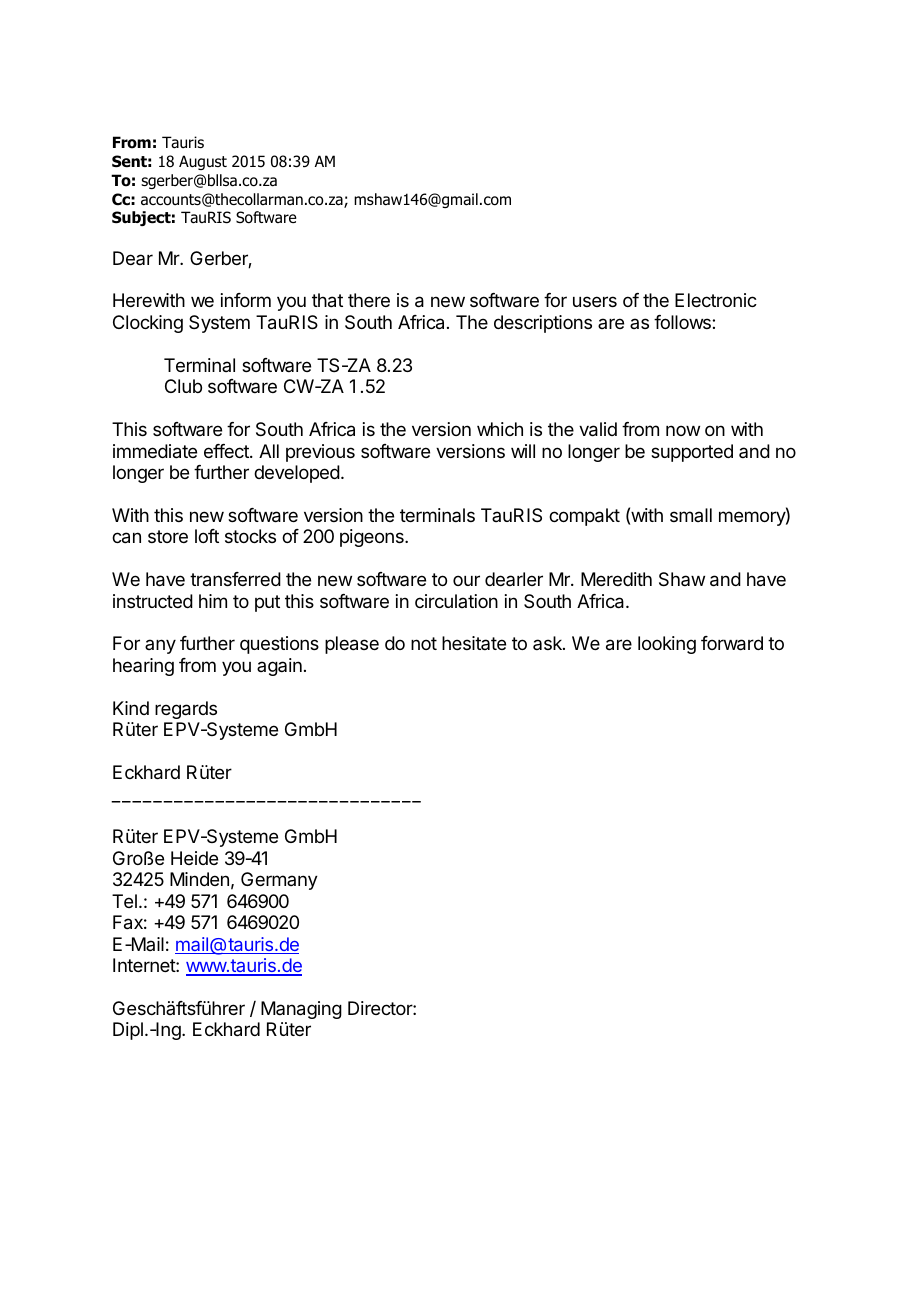 This screenshot has height=1308, width=924. I want to click on Managing, so click(301, 1010).
